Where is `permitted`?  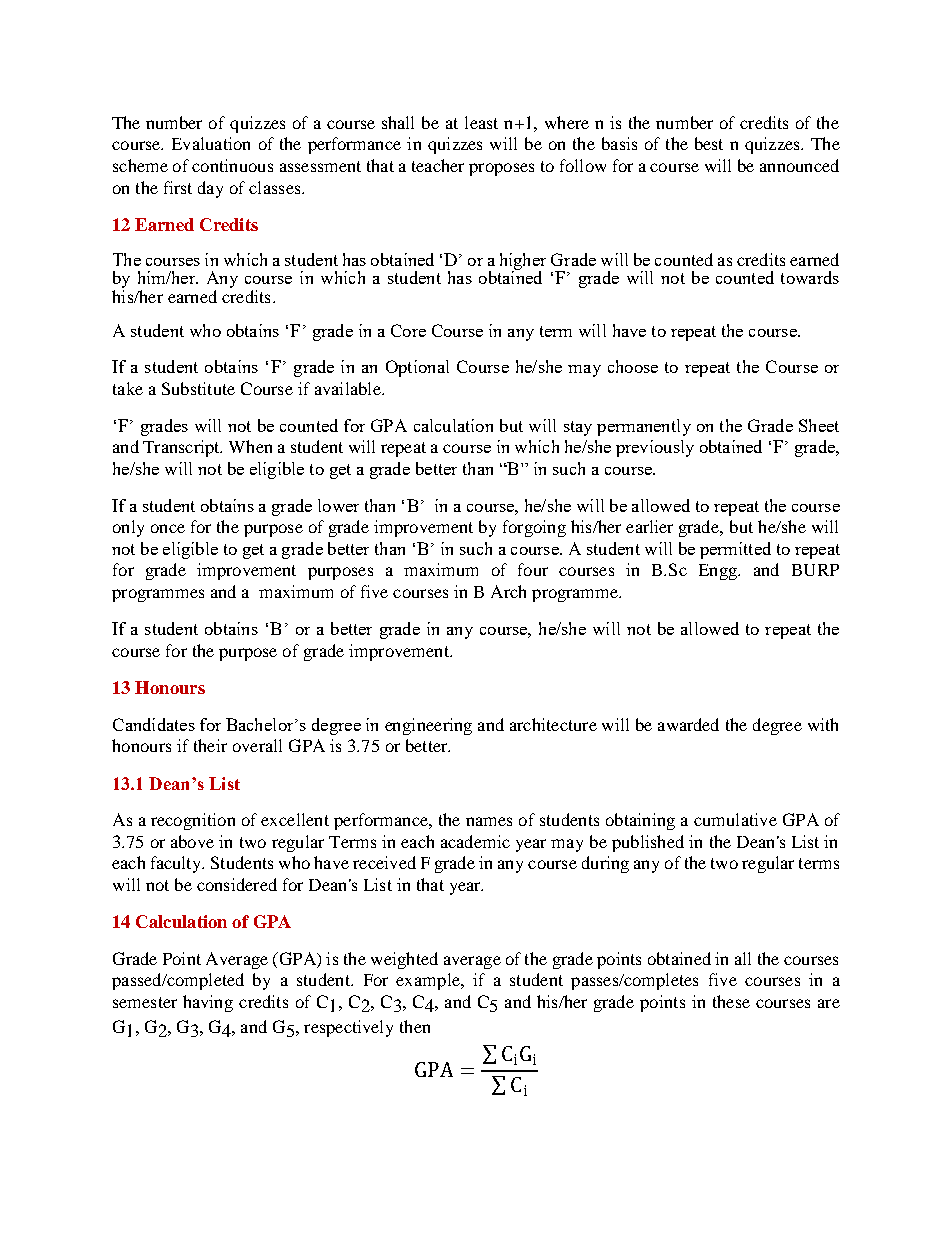
permitted is located at coordinates (735, 550).
